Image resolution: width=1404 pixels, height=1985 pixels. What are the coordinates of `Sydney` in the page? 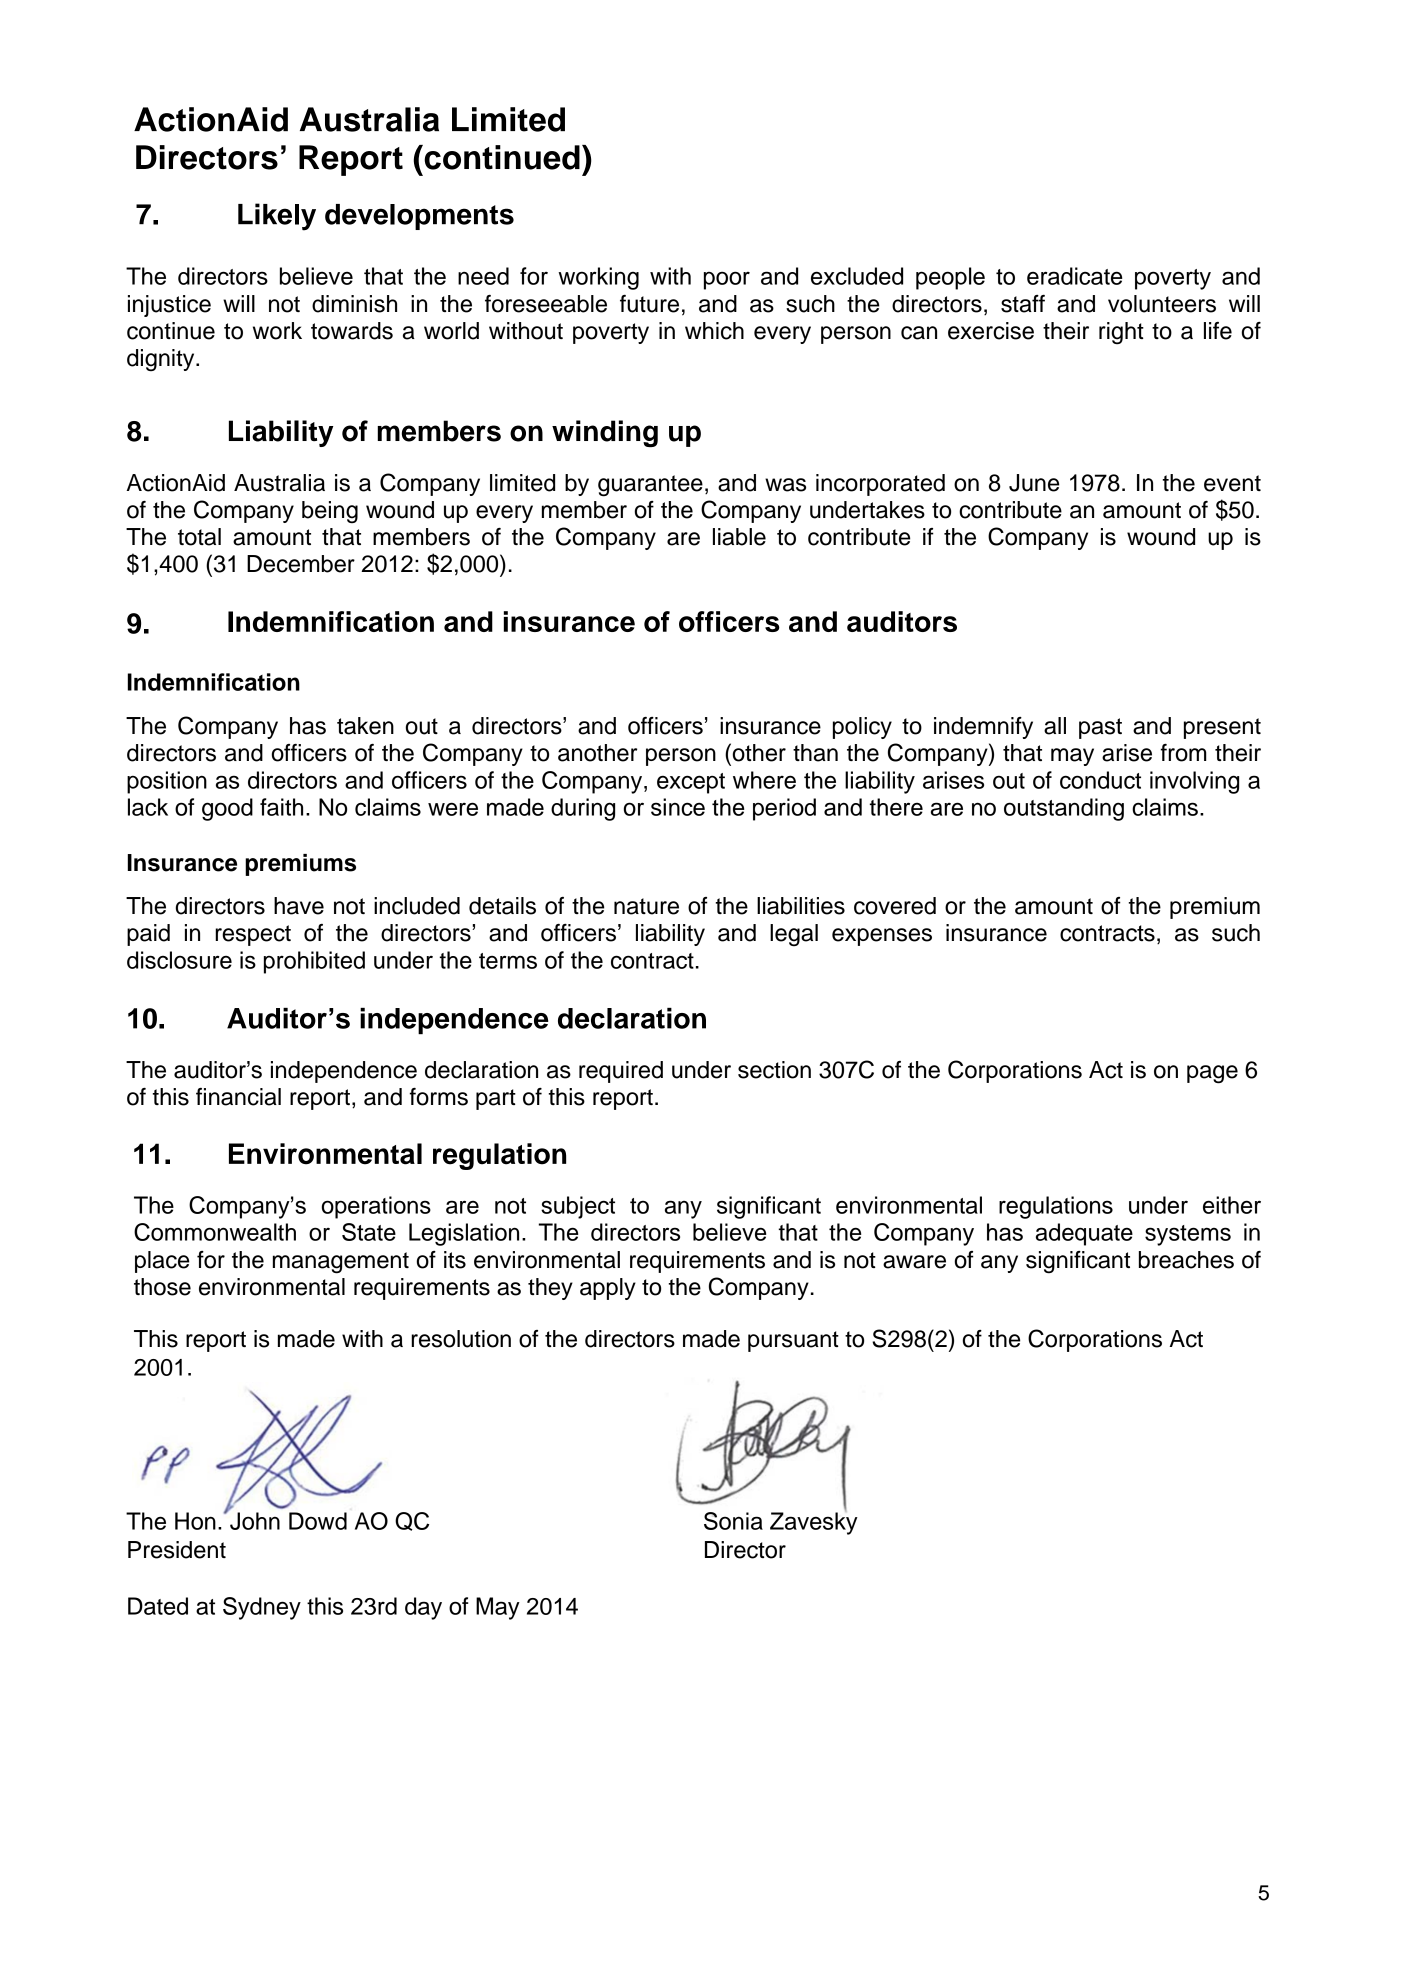 It's located at (262, 1608).
